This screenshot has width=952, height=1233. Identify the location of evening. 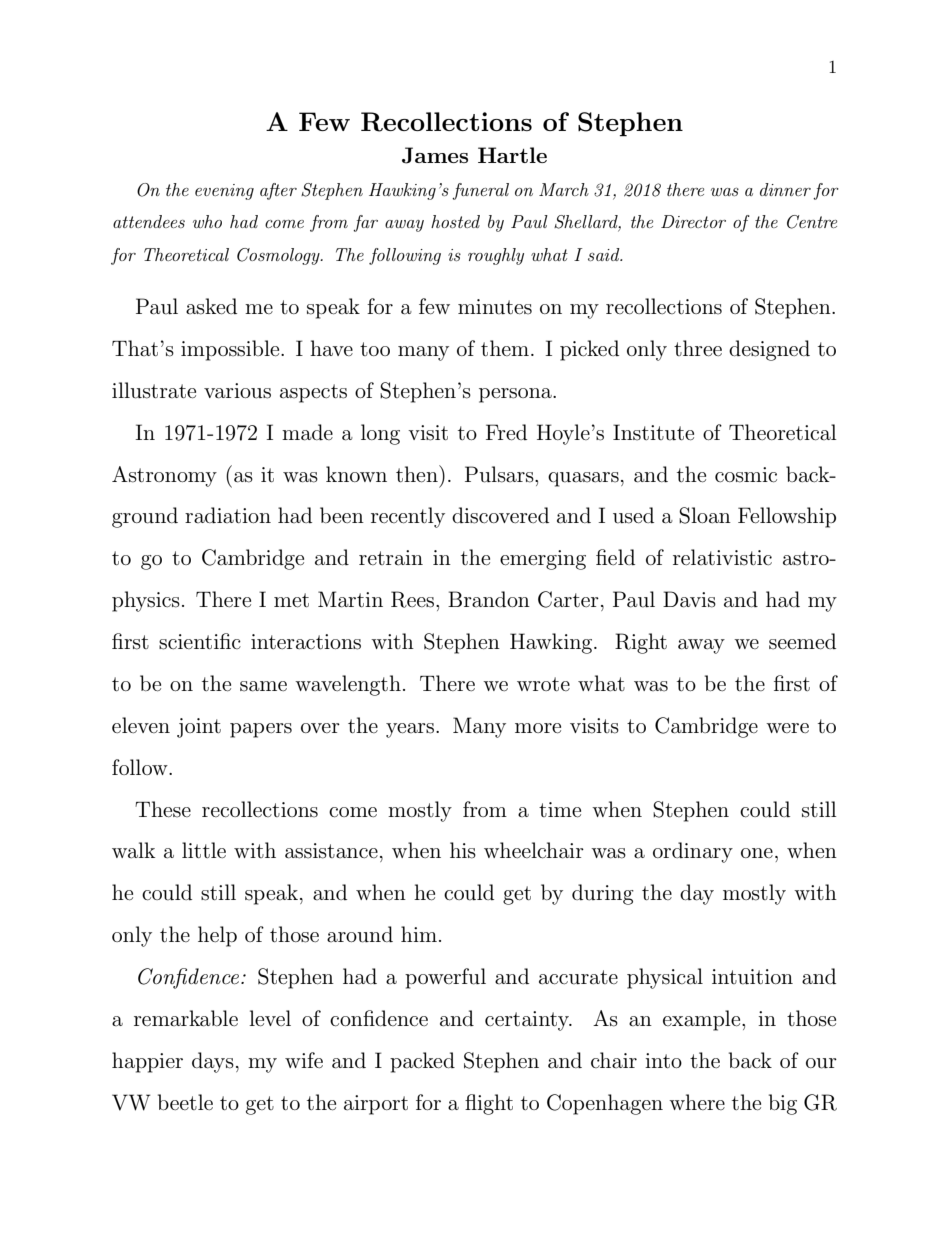
(224, 192).
